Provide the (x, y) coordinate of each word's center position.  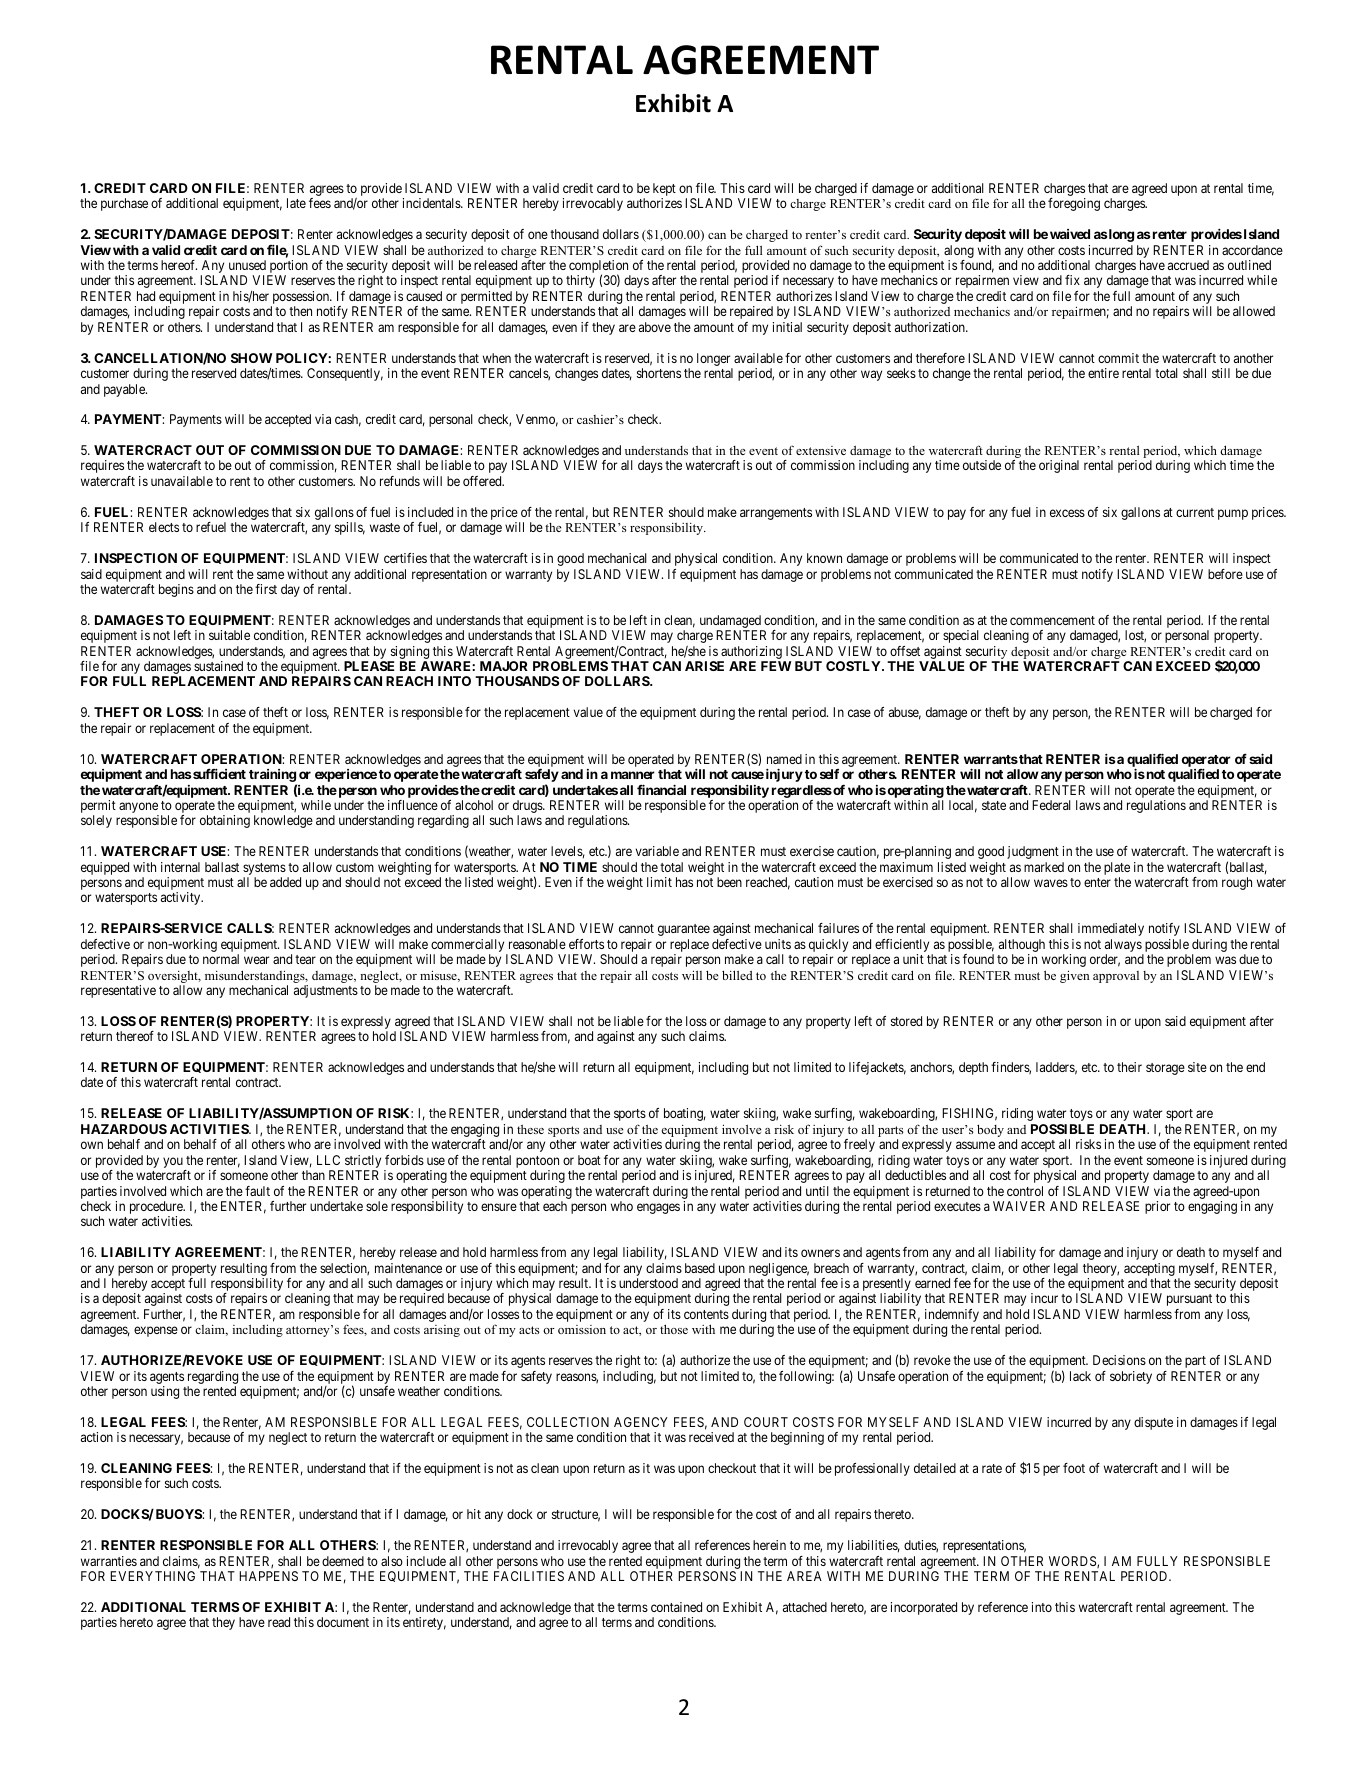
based (700, 1268)
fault (257, 1191)
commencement (1052, 620)
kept (664, 191)
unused (247, 265)
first (266, 589)
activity (182, 898)
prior (1157, 1207)
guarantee (684, 930)
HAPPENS (268, 1576)
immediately (1111, 929)
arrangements (776, 514)
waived (1070, 234)
